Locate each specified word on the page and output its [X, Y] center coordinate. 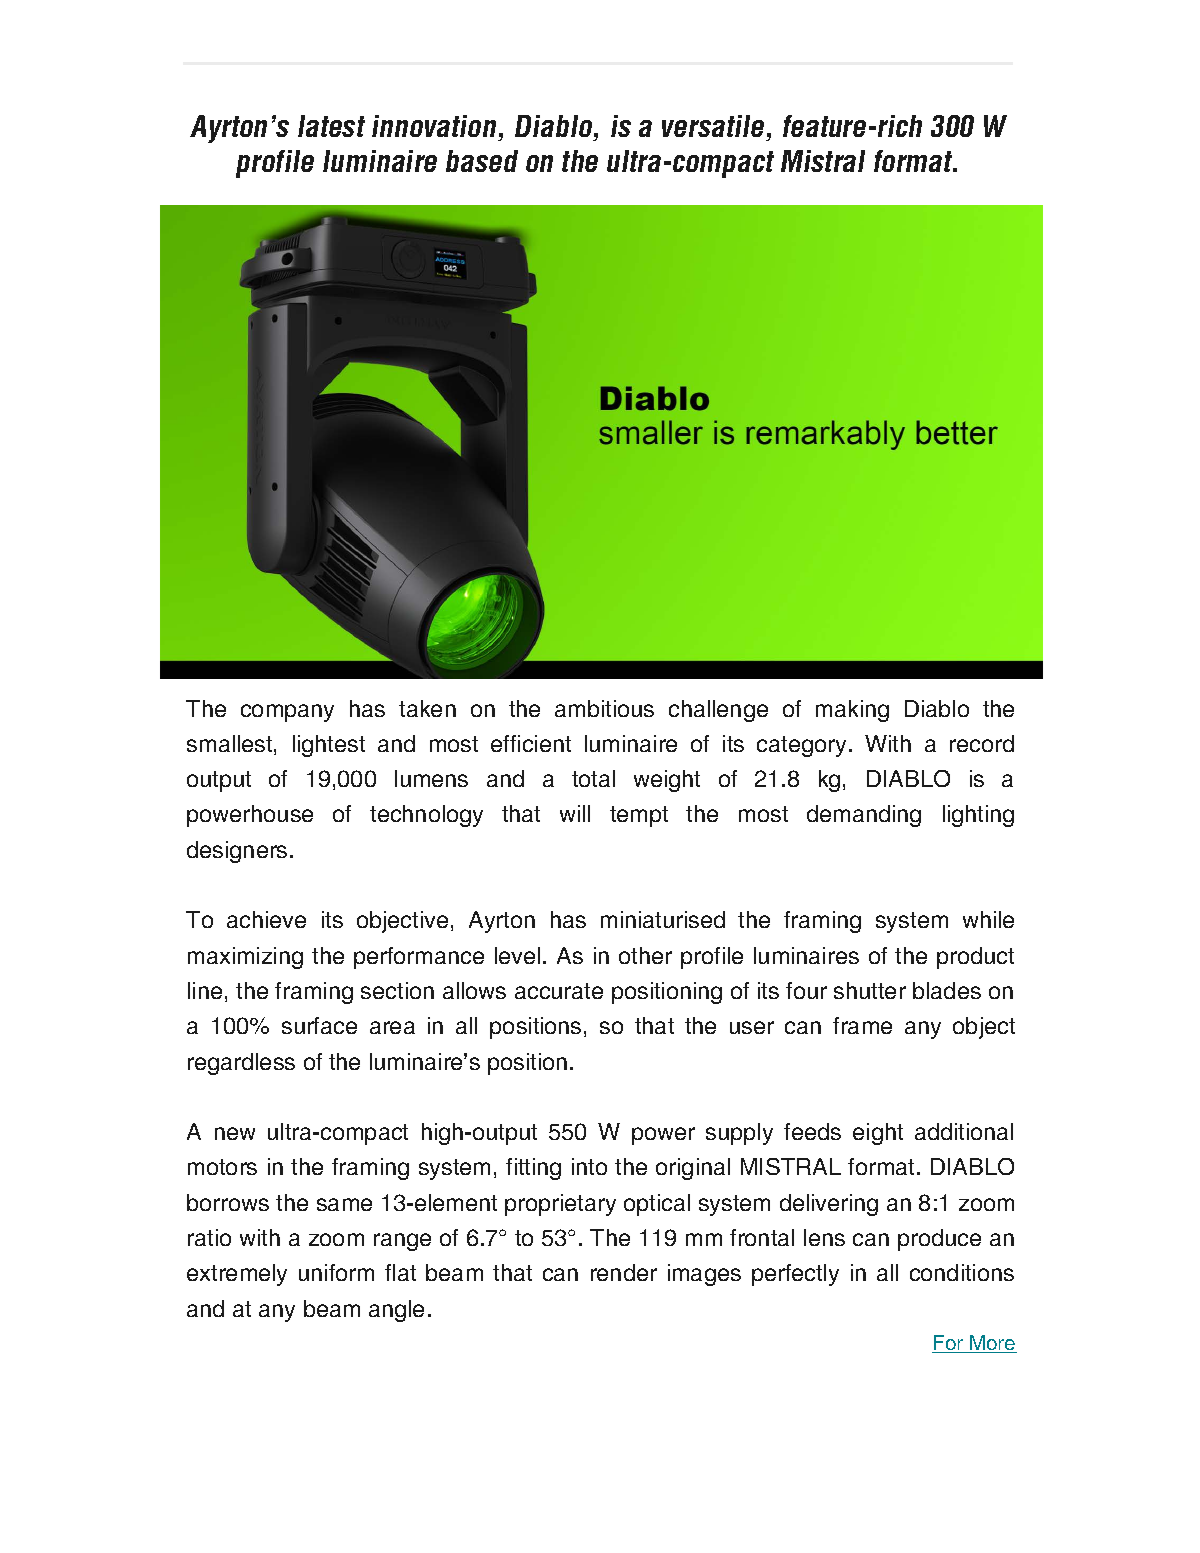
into [589, 1166]
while [988, 919]
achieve [266, 919]
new [235, 1133]
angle [396, 1311]
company [287, 713]
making [852, 711]
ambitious [604, 708]
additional [964, 1131]
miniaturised [663, 919]
